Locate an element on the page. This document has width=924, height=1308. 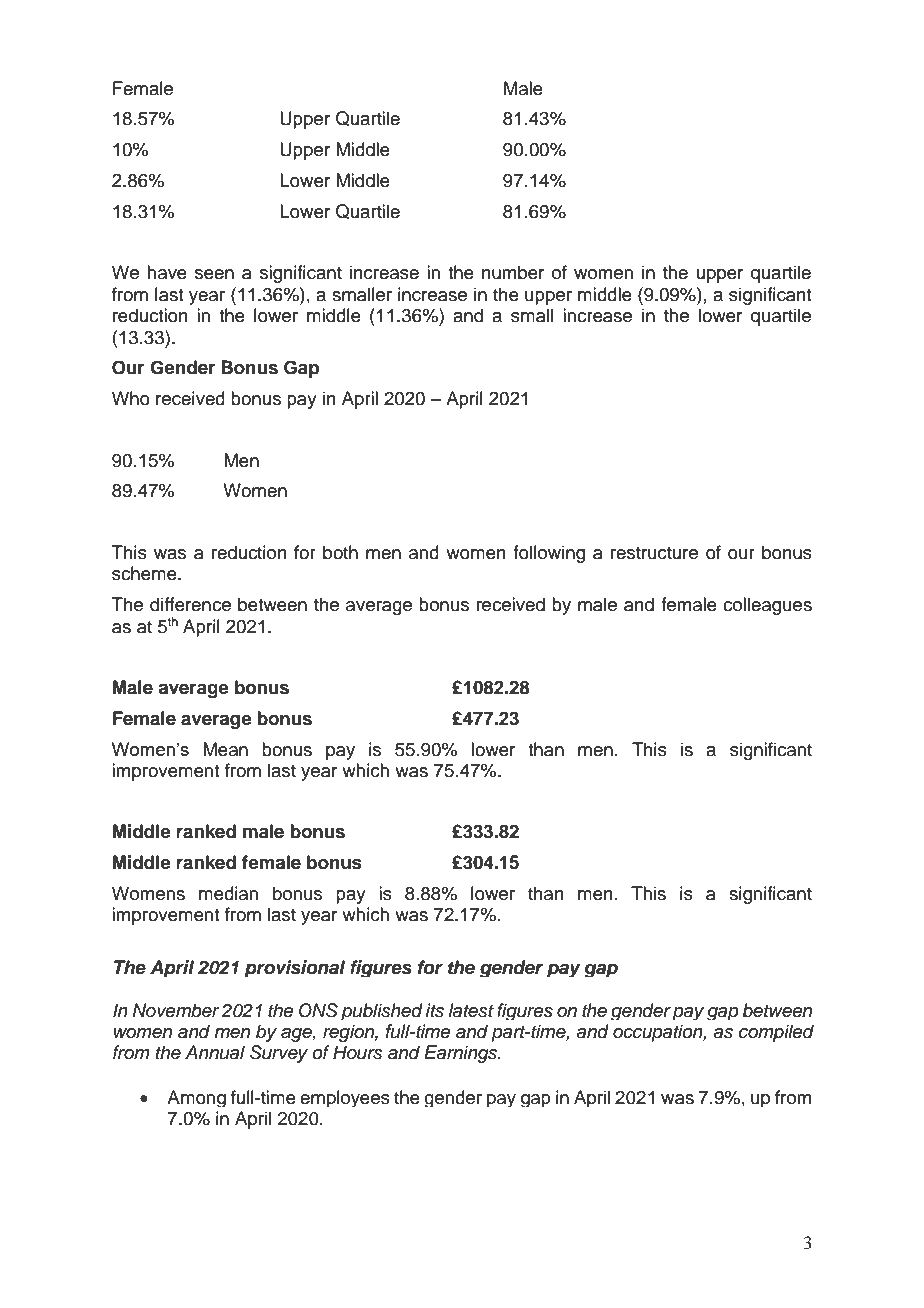
scheme is located at coordinates (145, 573).
